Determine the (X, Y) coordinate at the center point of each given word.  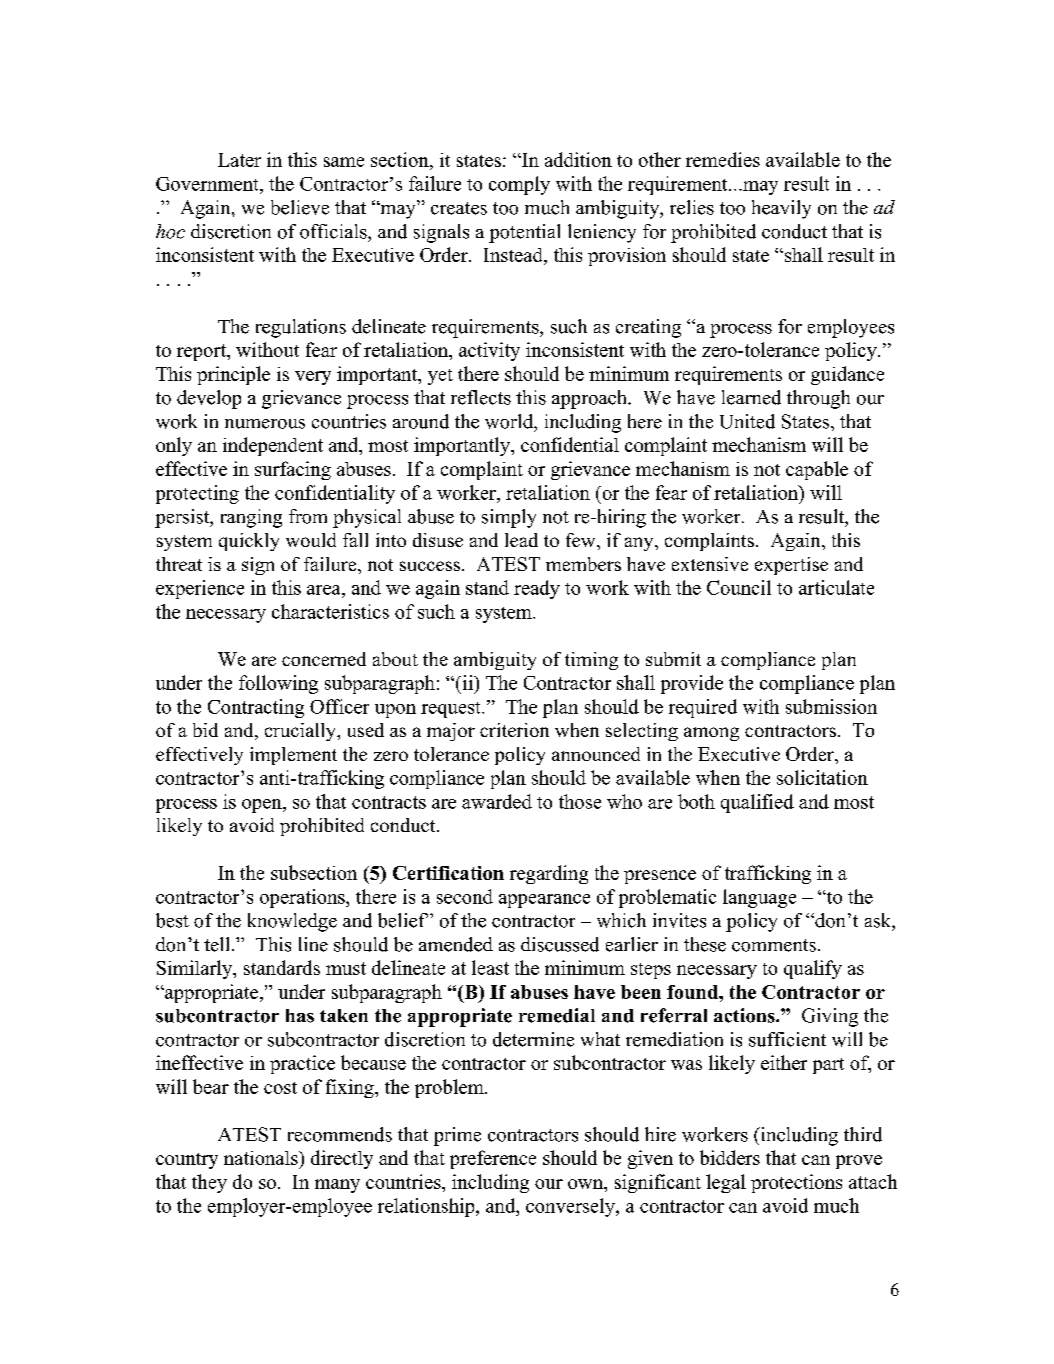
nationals (262, 1158)
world (510, 422)
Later (239, 160)
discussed (560, 944)
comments (774, 945)
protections (796, 1183)
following (278, 684)
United (747, 421)
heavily (781, 209)
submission (831, 706)
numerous (265, 424)
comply (519, 185)
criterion (514, 730)
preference (493, 1159)
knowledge (292, 922)
